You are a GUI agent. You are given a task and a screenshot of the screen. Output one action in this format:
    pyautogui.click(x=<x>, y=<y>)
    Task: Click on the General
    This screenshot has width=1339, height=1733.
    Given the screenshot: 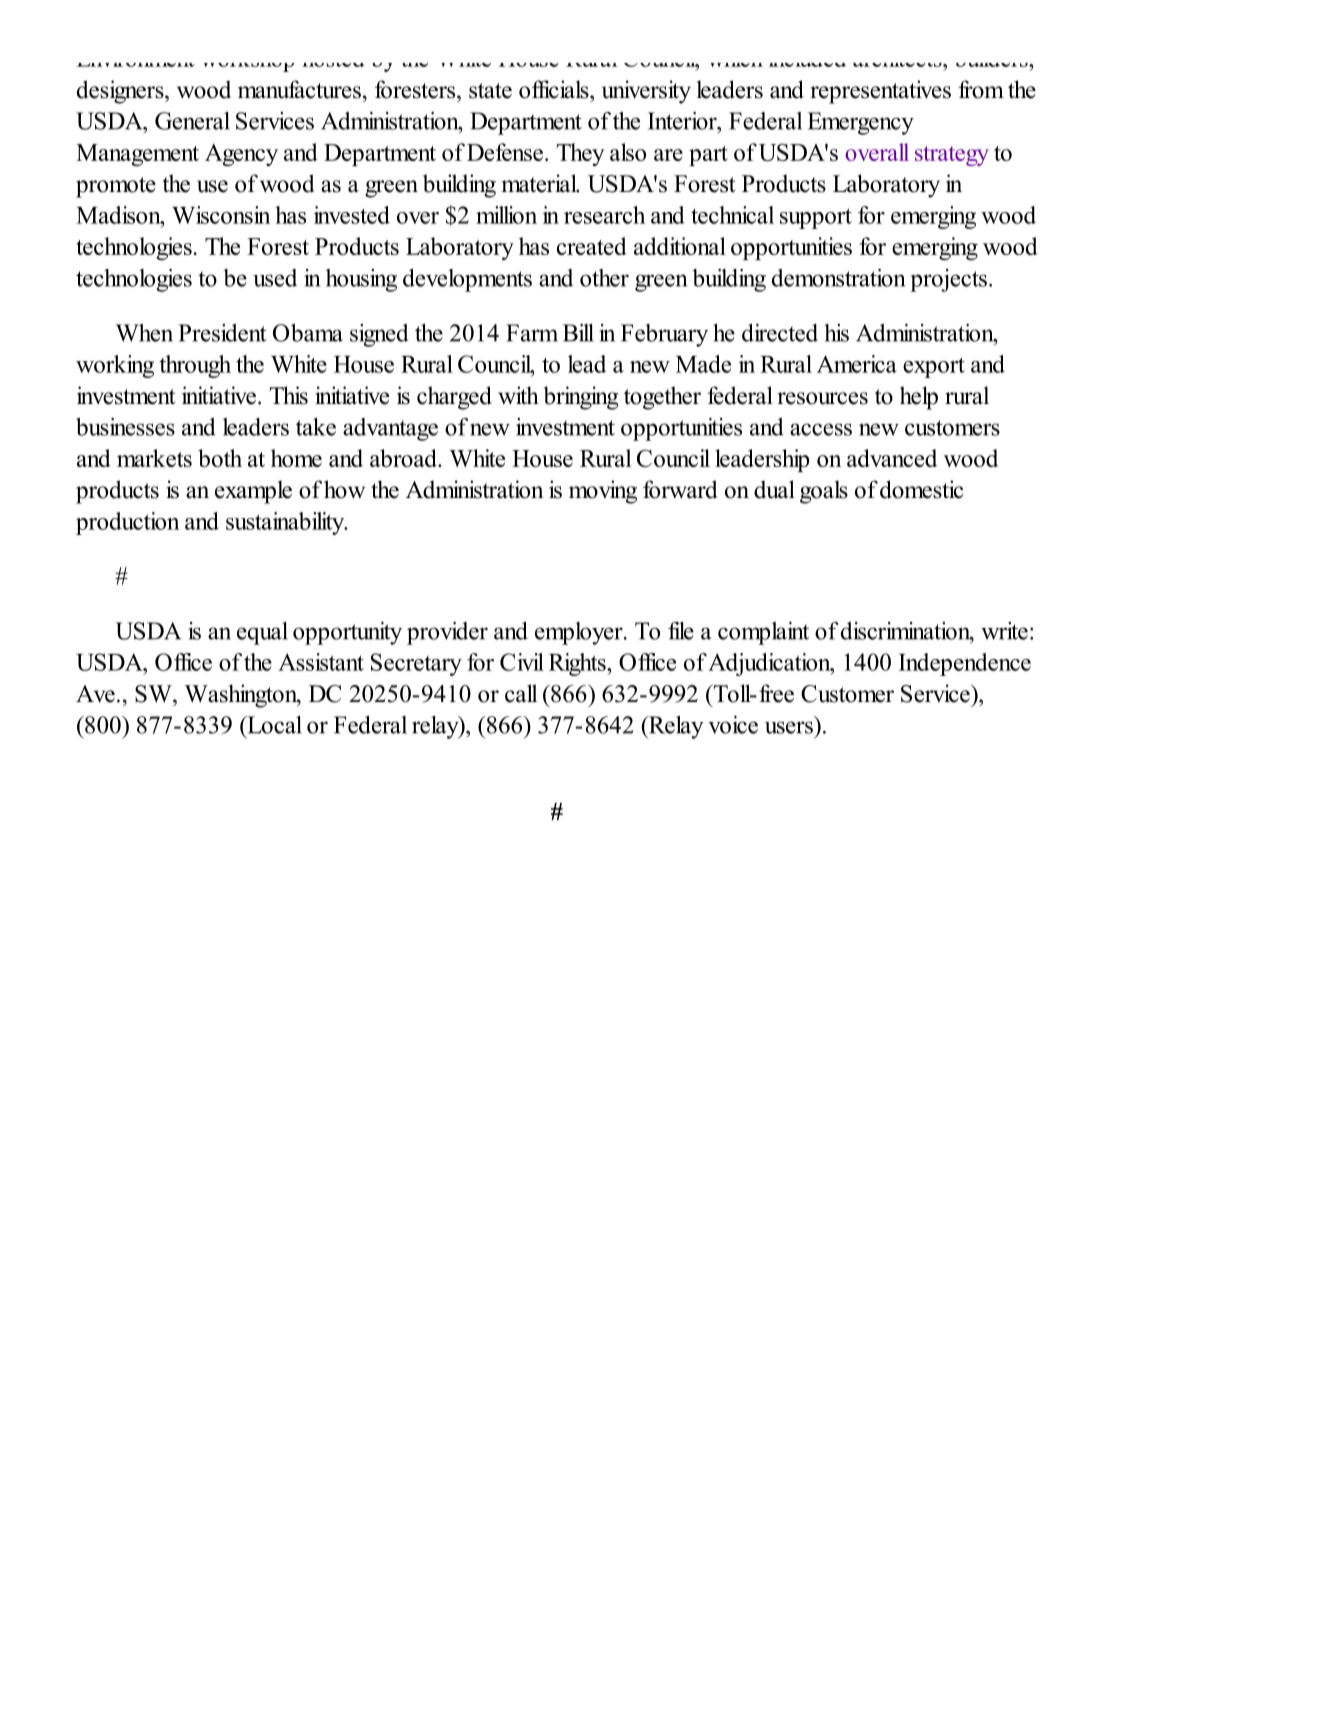 What is the action you would take?
    pyautogui.click(x=192, y=121)
